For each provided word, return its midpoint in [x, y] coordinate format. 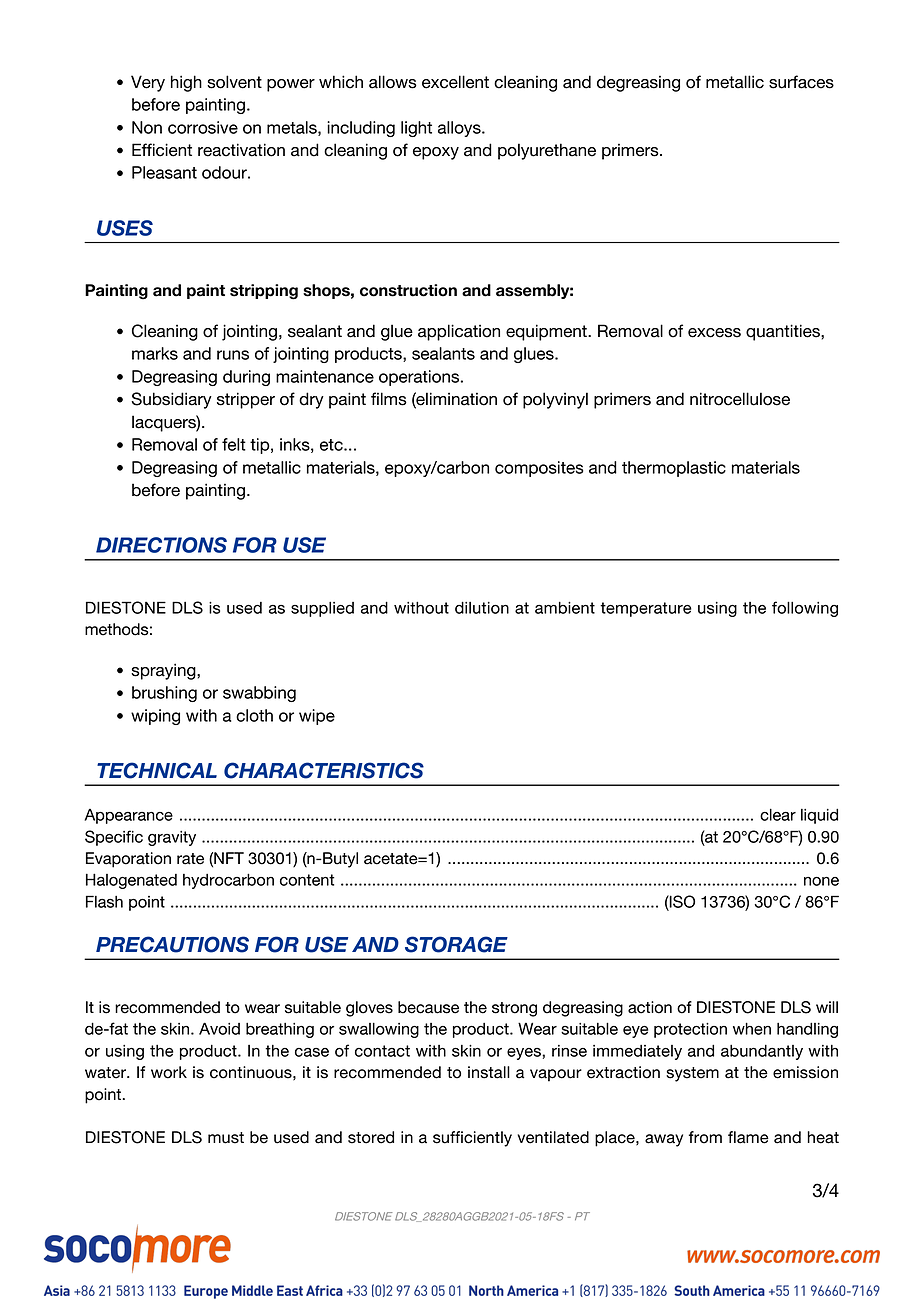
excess [714, 333]
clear [778, 814]
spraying [164, 671]
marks [155, 353]
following [805, 609]
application [459, 332]
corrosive [203, 127]
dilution [482, 607]
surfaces [801, 82]
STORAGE [456, 944]
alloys [460, 129]
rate [190, 859]
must [226, 1138]
